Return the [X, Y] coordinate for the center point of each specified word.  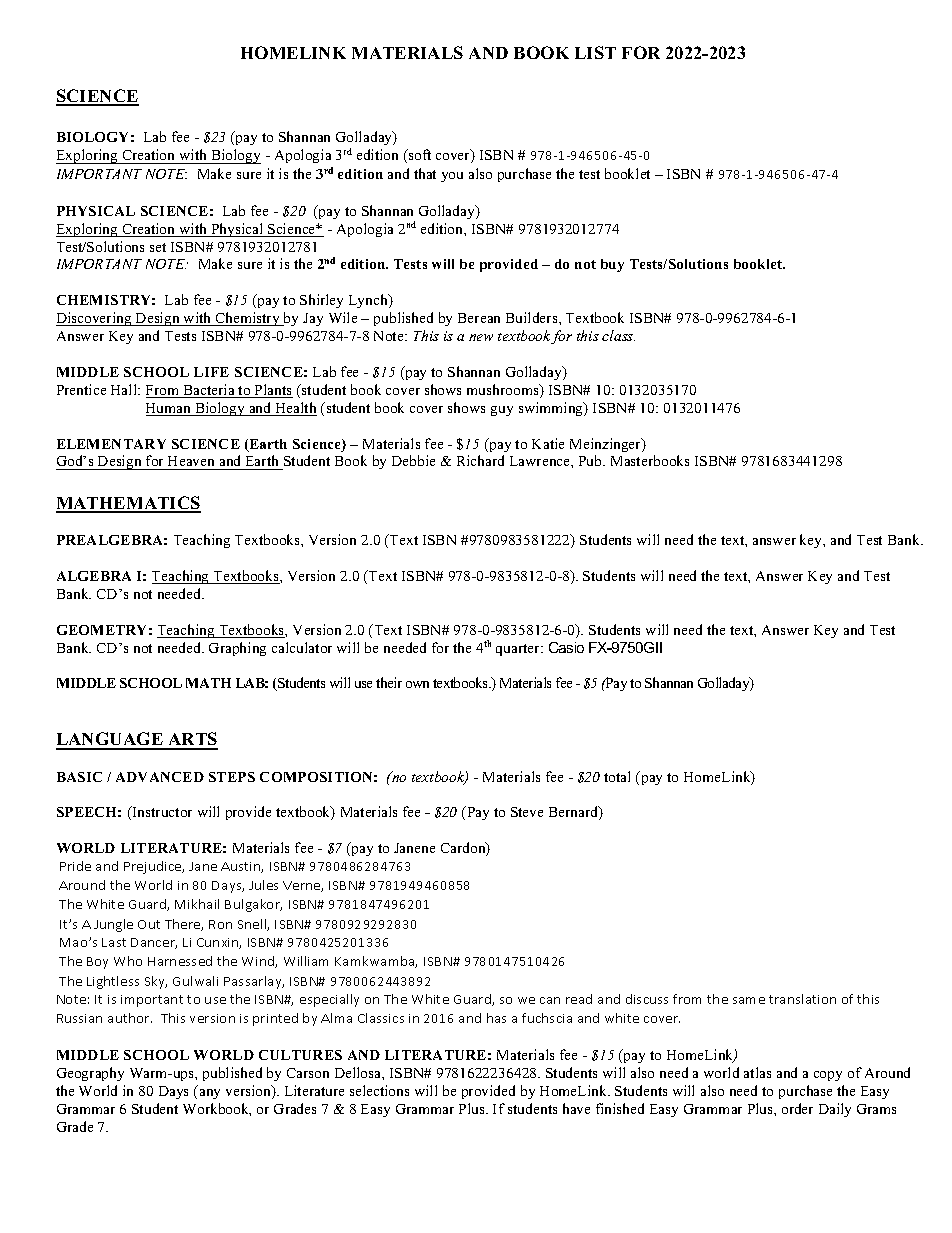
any [210, 1094]
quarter [519, 650]
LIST [595, 52]
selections [379, 1090]
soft [419, 154]
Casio [566, 647]
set [158, 247]
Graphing [237, 649]
